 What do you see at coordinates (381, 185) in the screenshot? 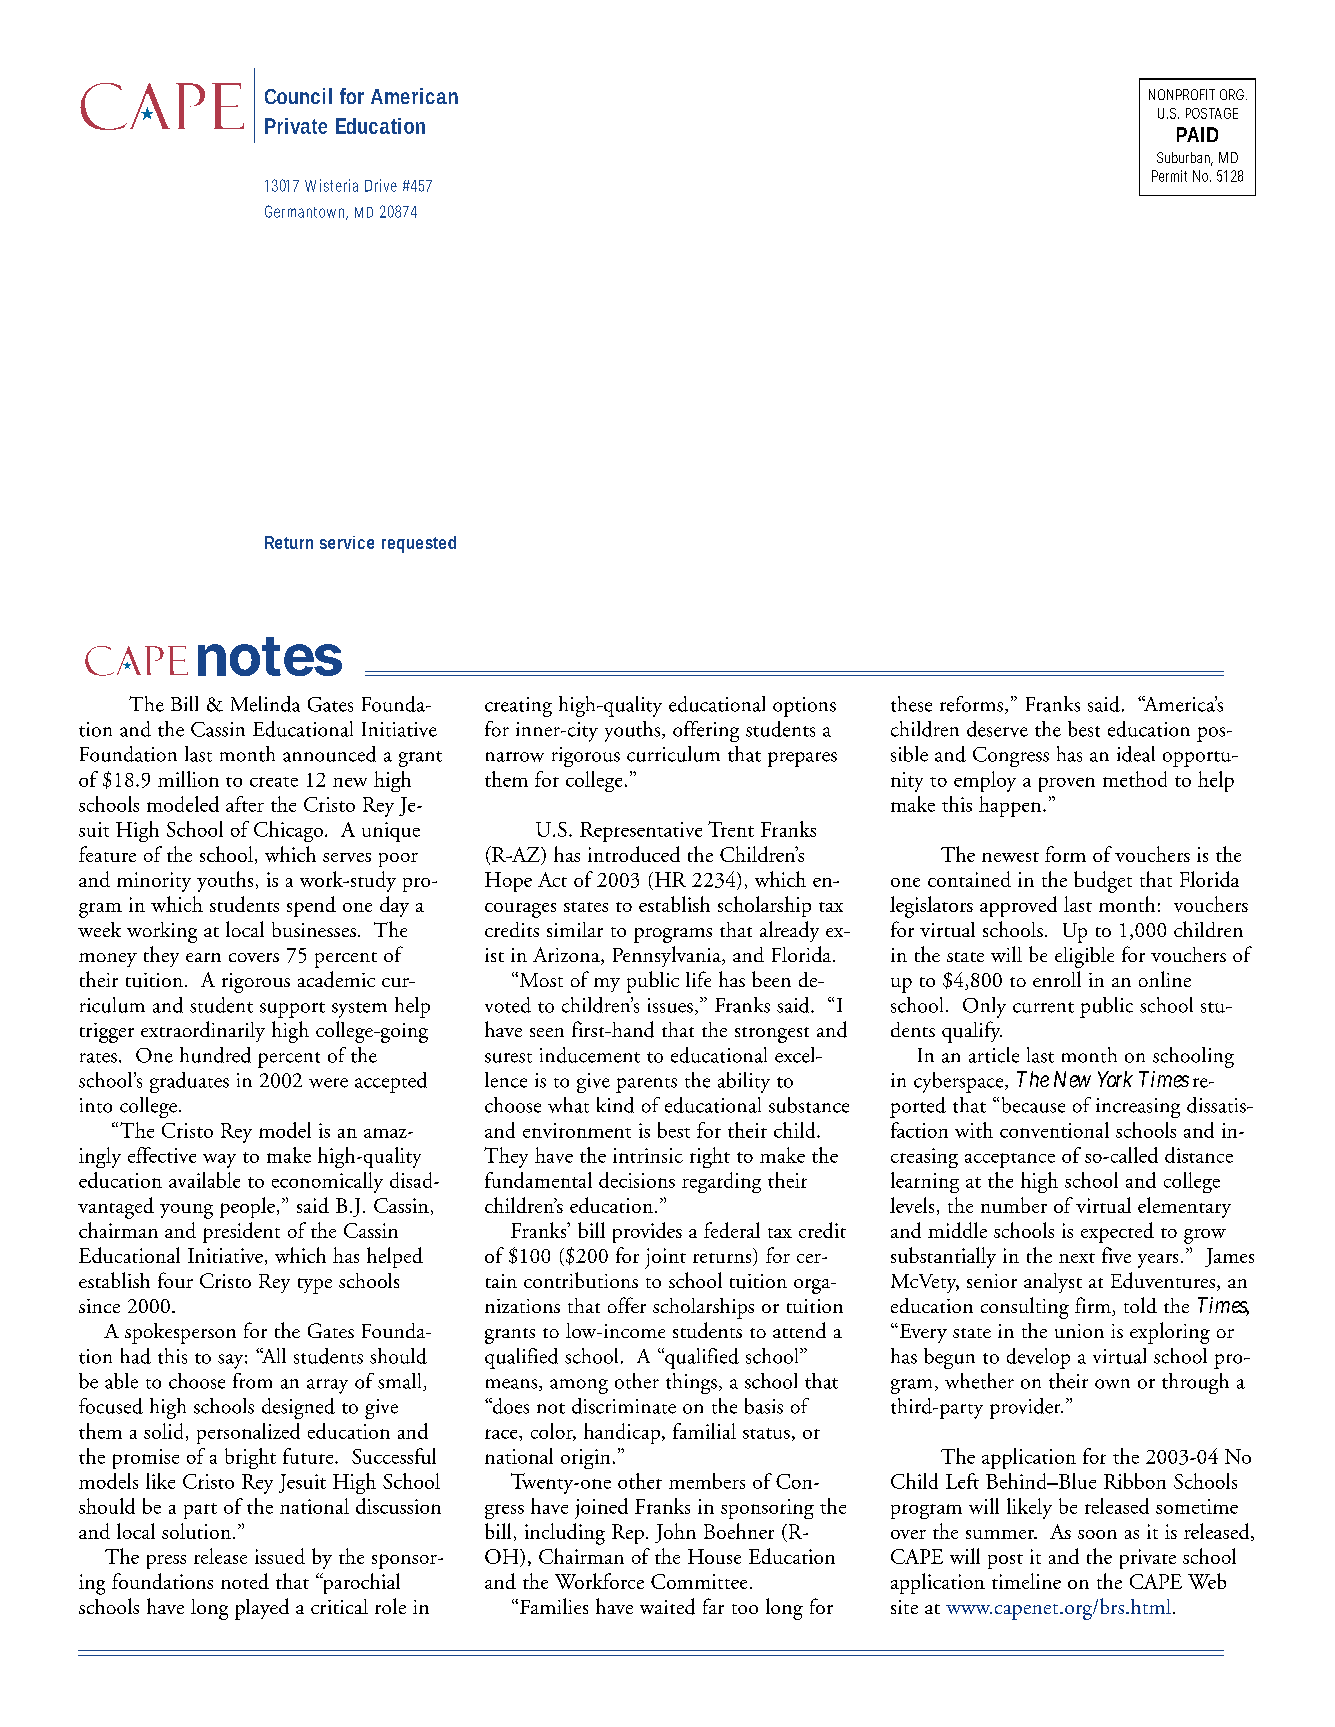
I see `Drive` at bounding box center [381, 185].
